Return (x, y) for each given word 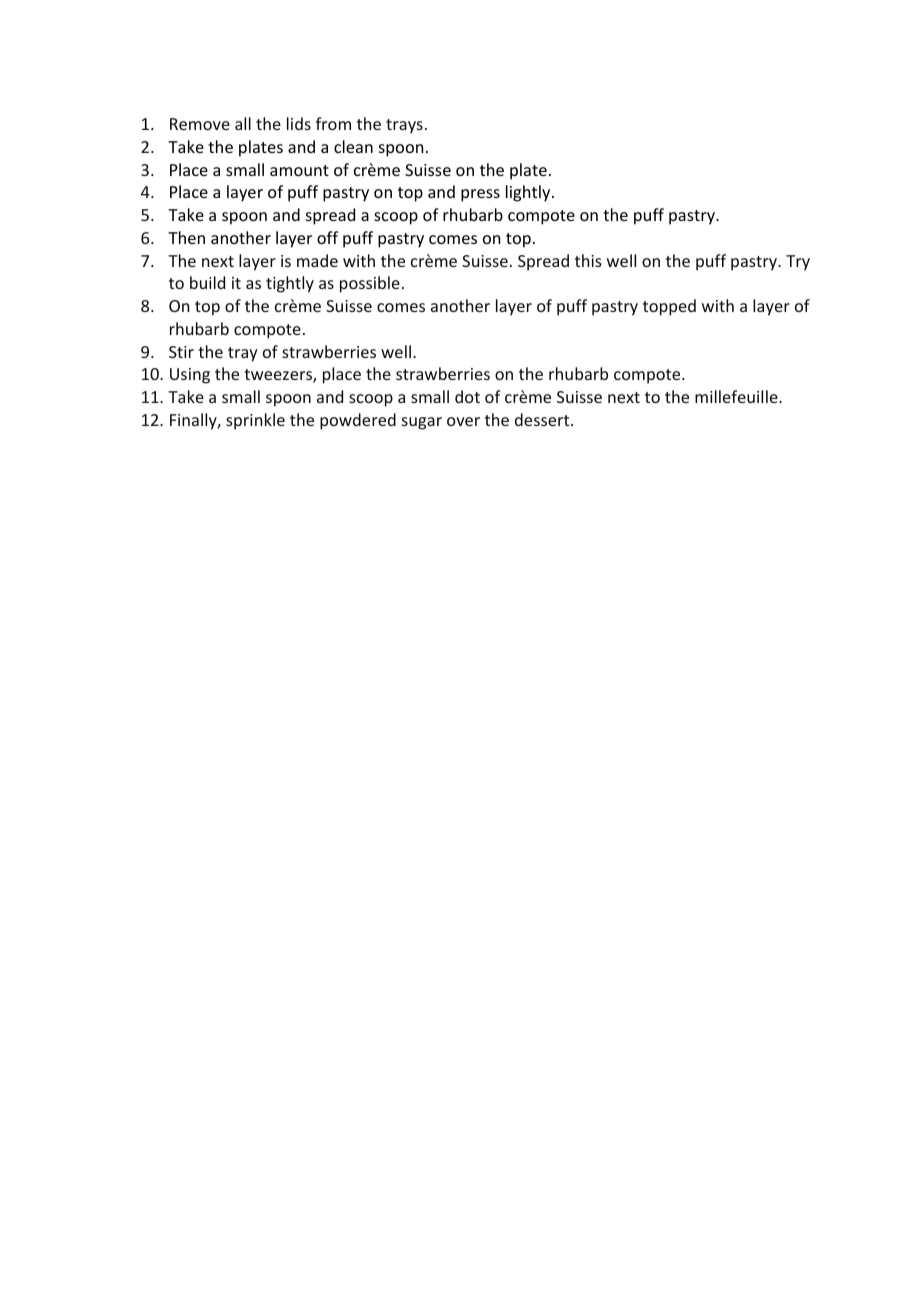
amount (299, 170)
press (480, 195)
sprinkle (255, 421)
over (463, 421)
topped (669, 307)
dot (467, 396)
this (588, 260)
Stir (181, 352)
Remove (200, 124)
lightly (529, 193)
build (207, 282)
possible (370, 284)
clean (353, 146)
